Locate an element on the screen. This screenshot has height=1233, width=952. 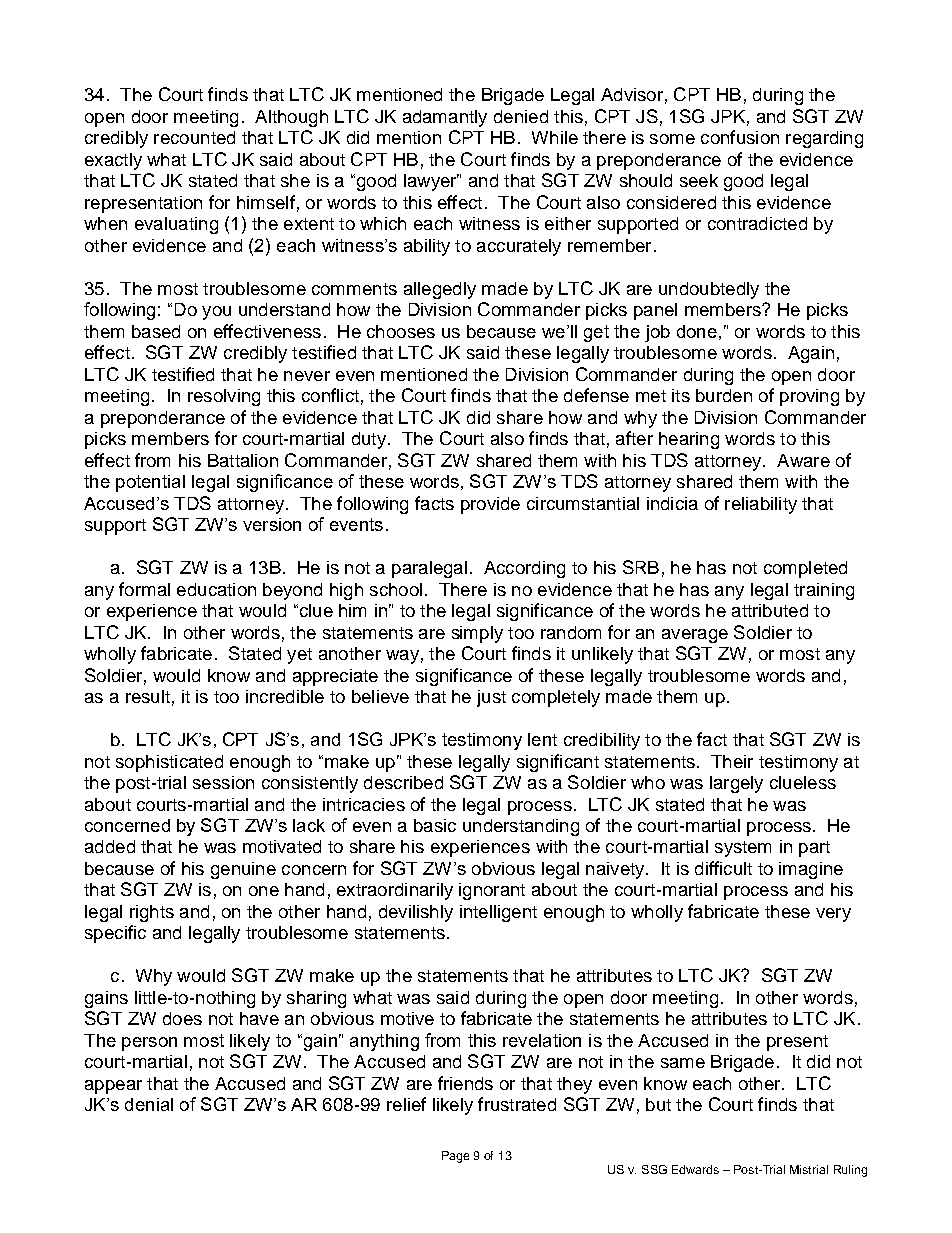
Page is located at coordinates (455, 1157).
